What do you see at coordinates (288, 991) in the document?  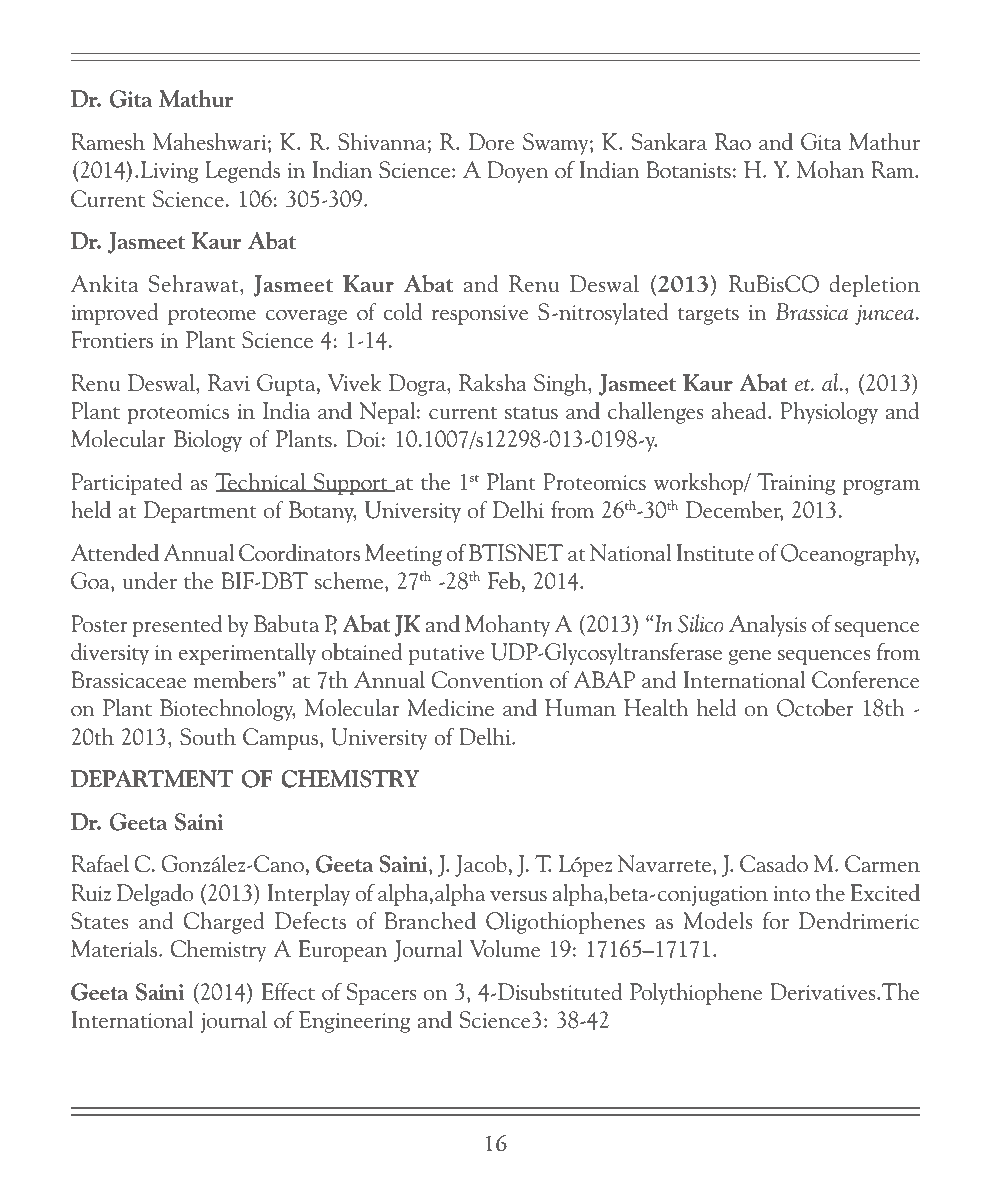 I see `Effect` at bounding box center [288, 991].
